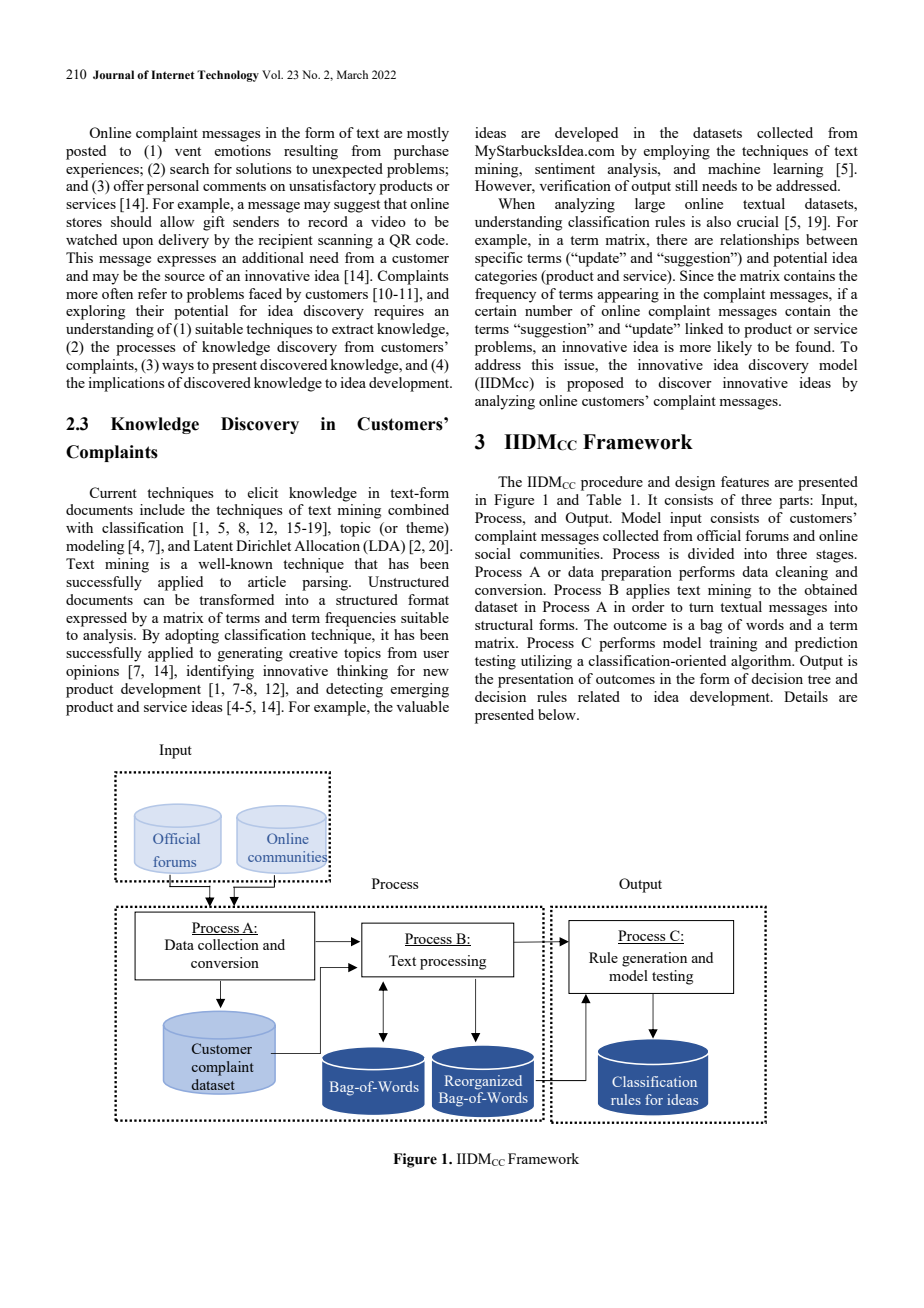  What do you see at coordinates (483, 1082) in the image?
I see `Reorganized` at bounding box center [483, 1082].
